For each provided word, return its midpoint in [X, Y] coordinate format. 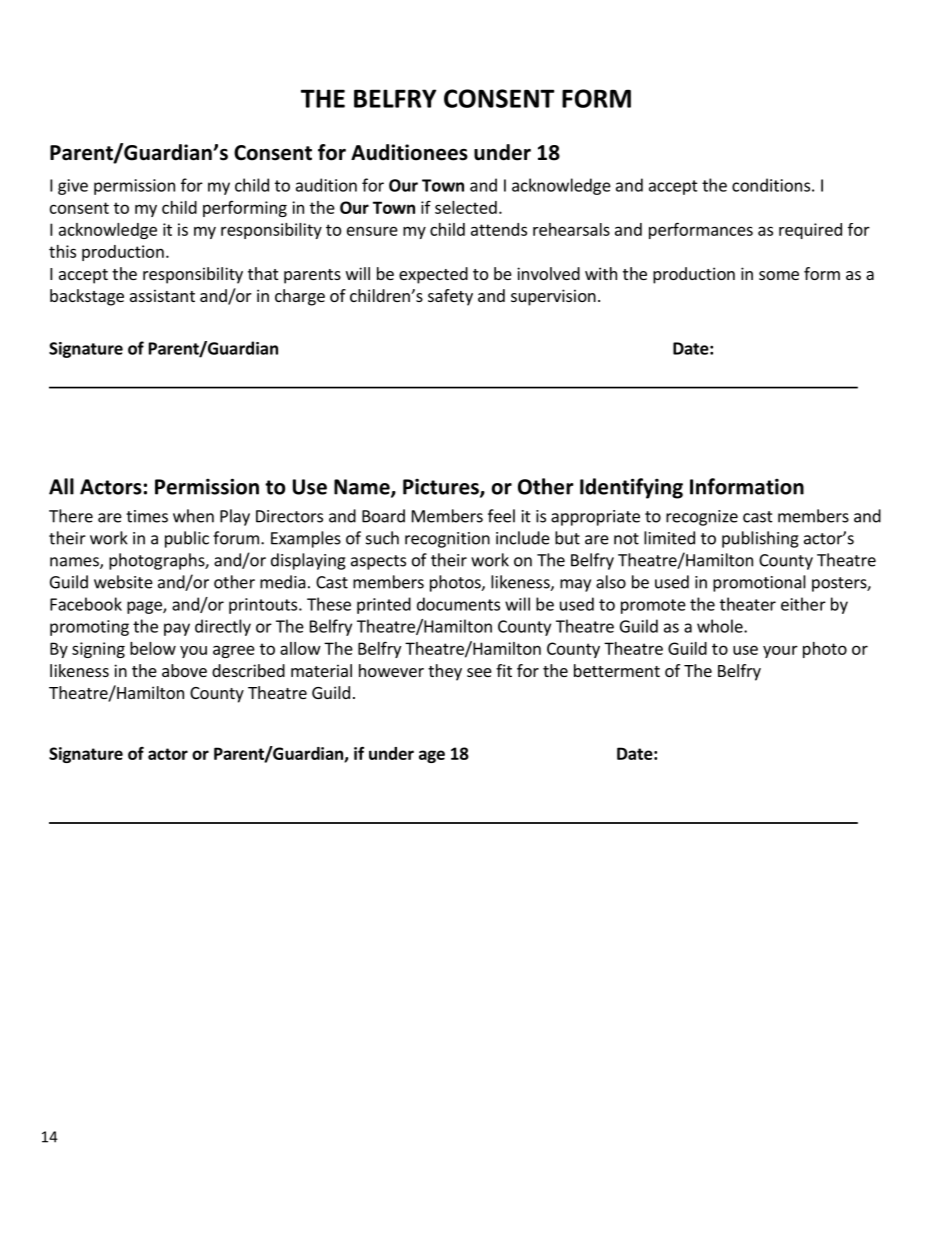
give [73, 187]
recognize [702, 518]
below [153, 648]
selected [466, 207]
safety [450, 297]
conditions [771, 185]
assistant [162, 295]
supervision [553, 297]
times [147, 516]
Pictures [442, 487]
